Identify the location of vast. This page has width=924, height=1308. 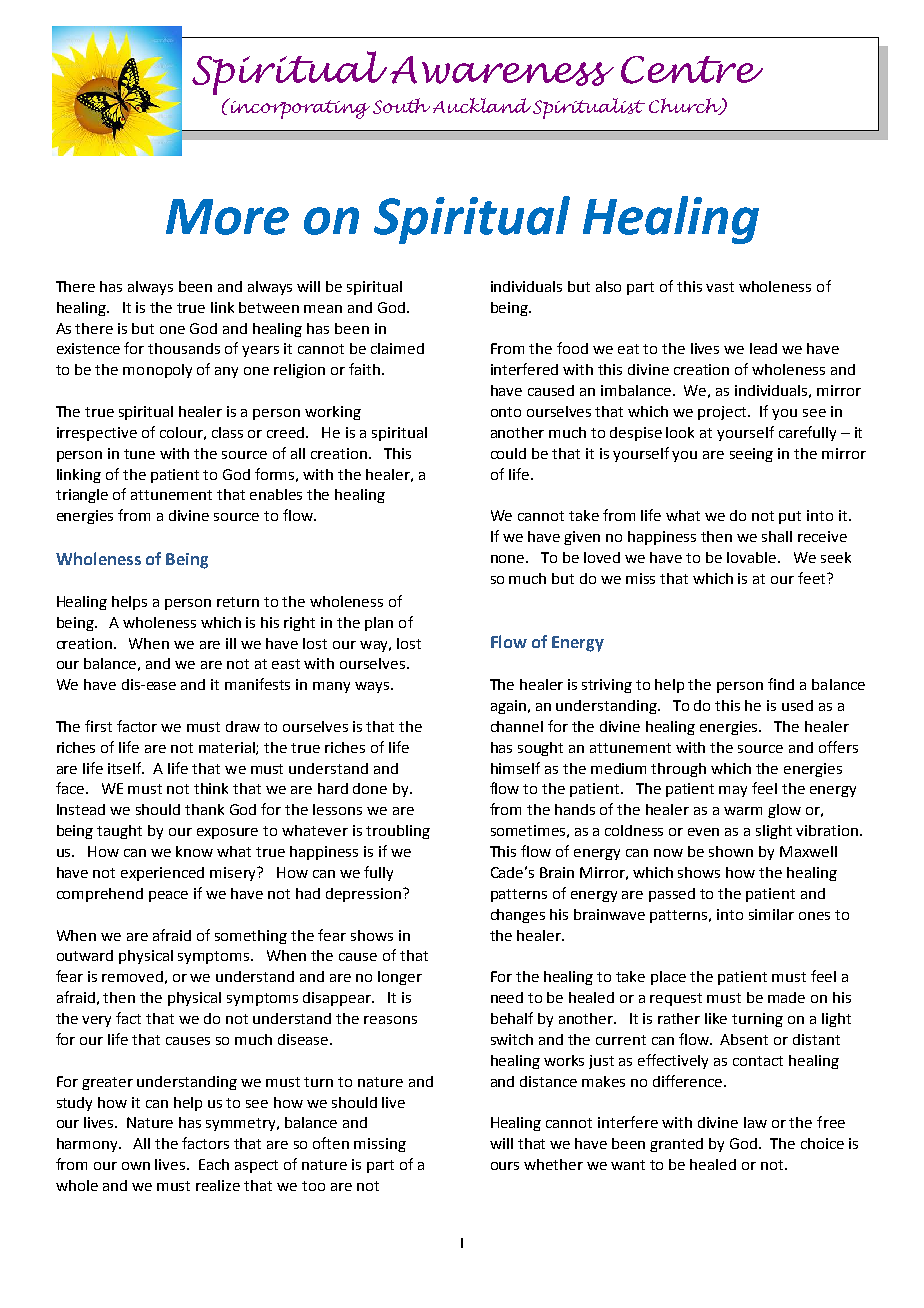
(720, 287).
